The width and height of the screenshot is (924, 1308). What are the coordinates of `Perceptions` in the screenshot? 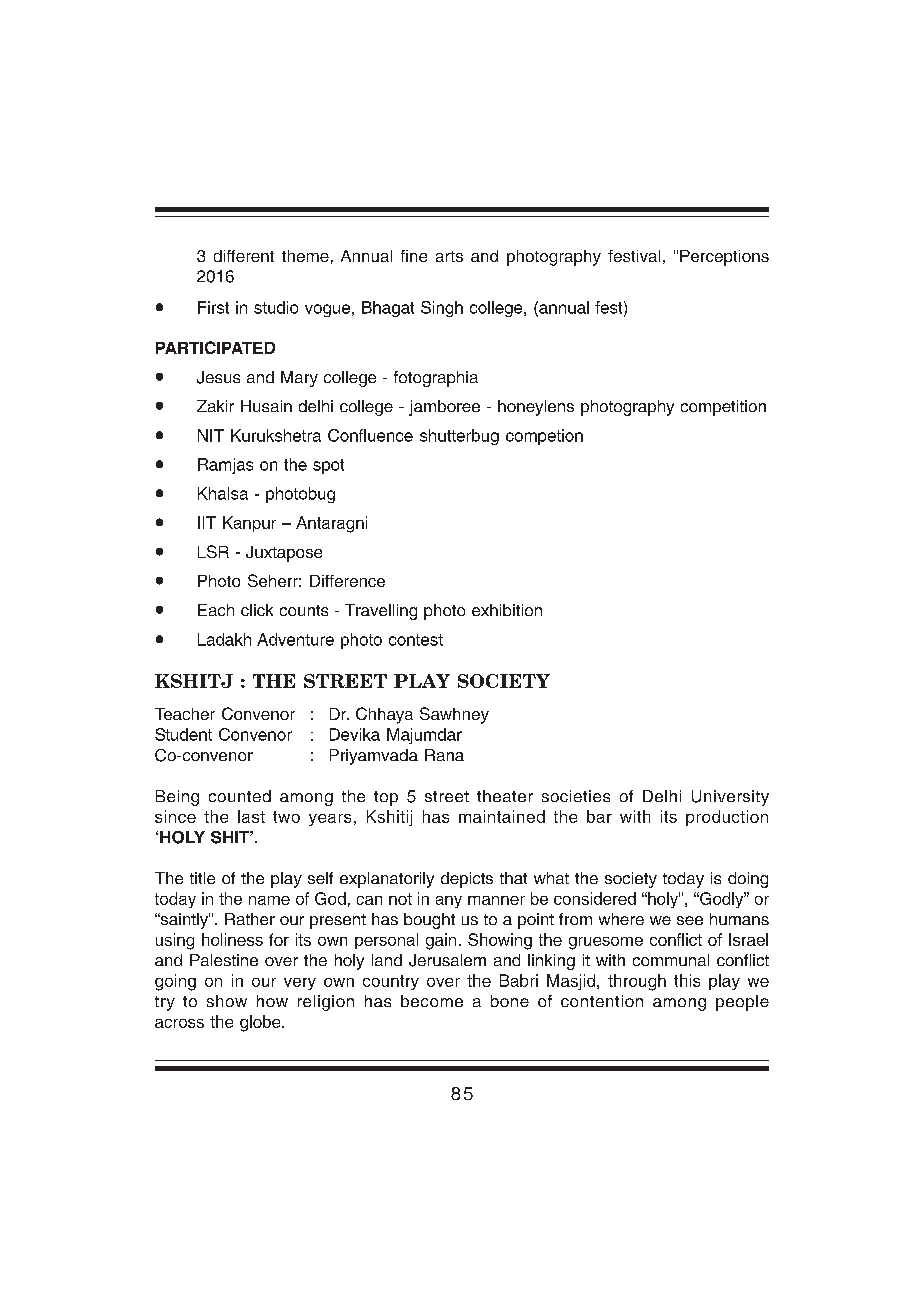 It's located at (724, 258).
